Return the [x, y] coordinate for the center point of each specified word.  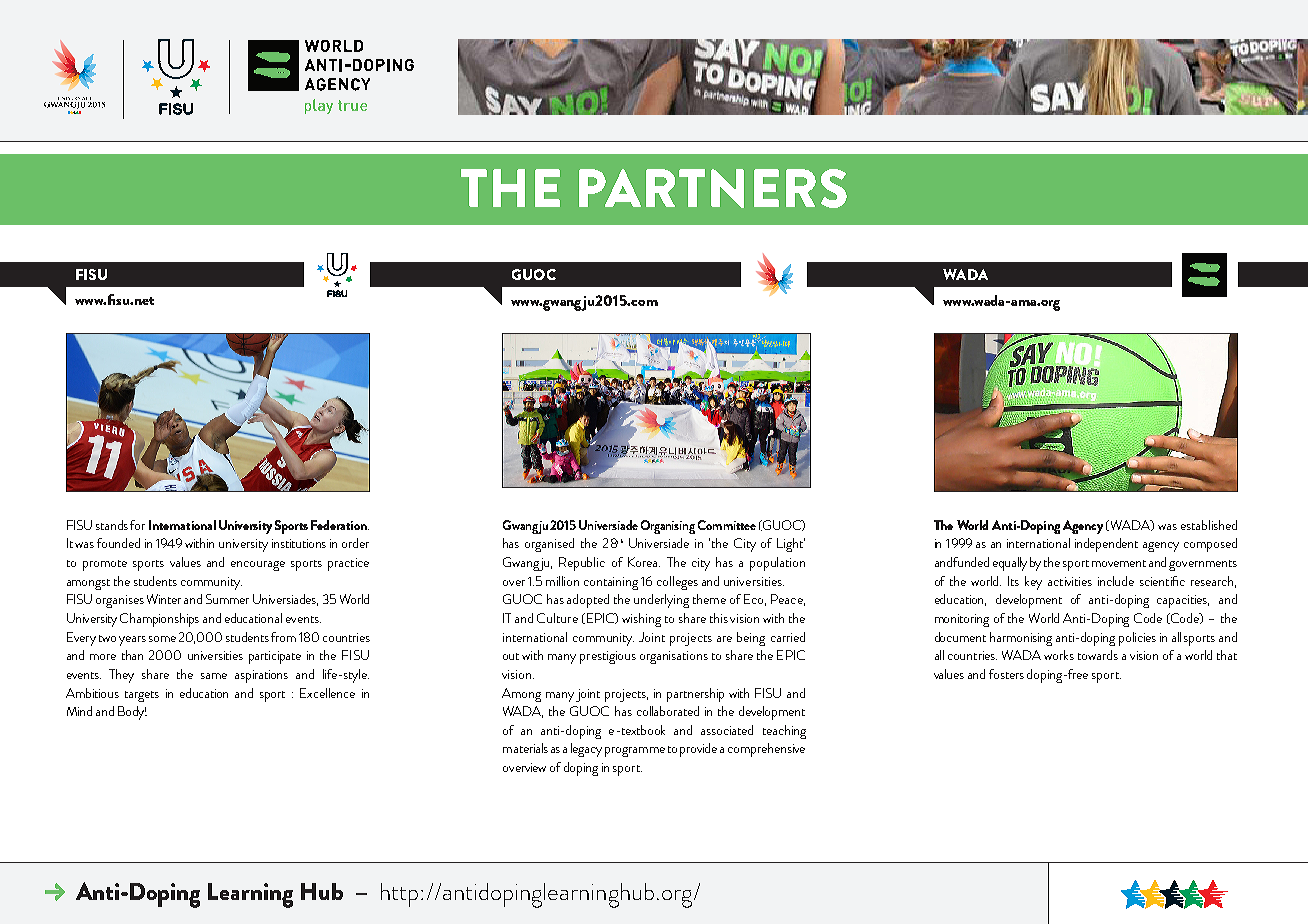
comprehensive [766, 750]
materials [525, 748]
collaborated [668, 711]
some [162, 639]
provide [698, 750]
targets [142, 696]
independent [1106, 545]
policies [1137, 639]
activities [1070, 581]
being [751, 639]
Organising [668, 527]
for [137, 525]
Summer [227, 599]
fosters [1006, 674]
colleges [677, 583]
